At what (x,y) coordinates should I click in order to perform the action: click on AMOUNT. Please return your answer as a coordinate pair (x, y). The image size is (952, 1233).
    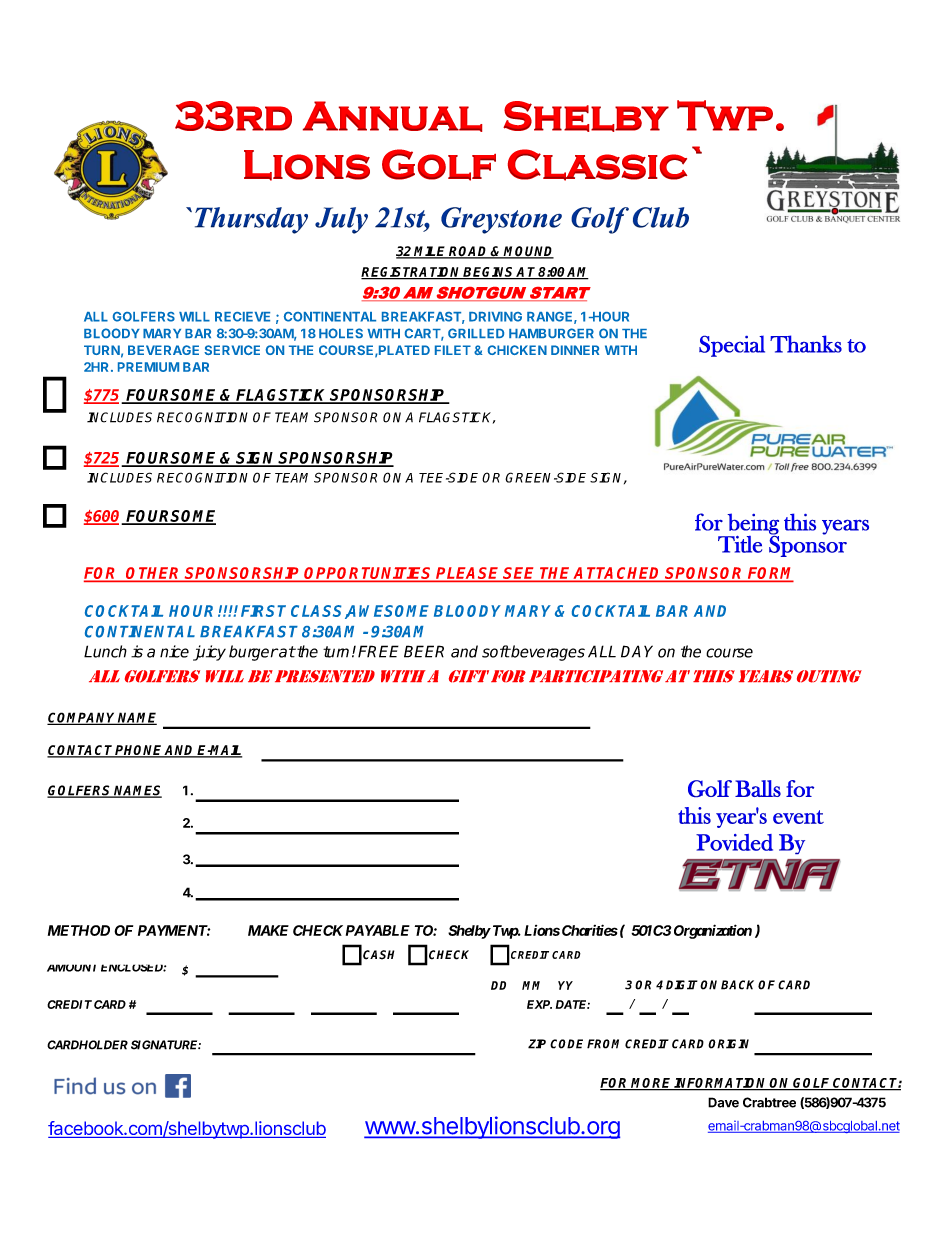
    Looking at the image, I should click on (71, 968).
